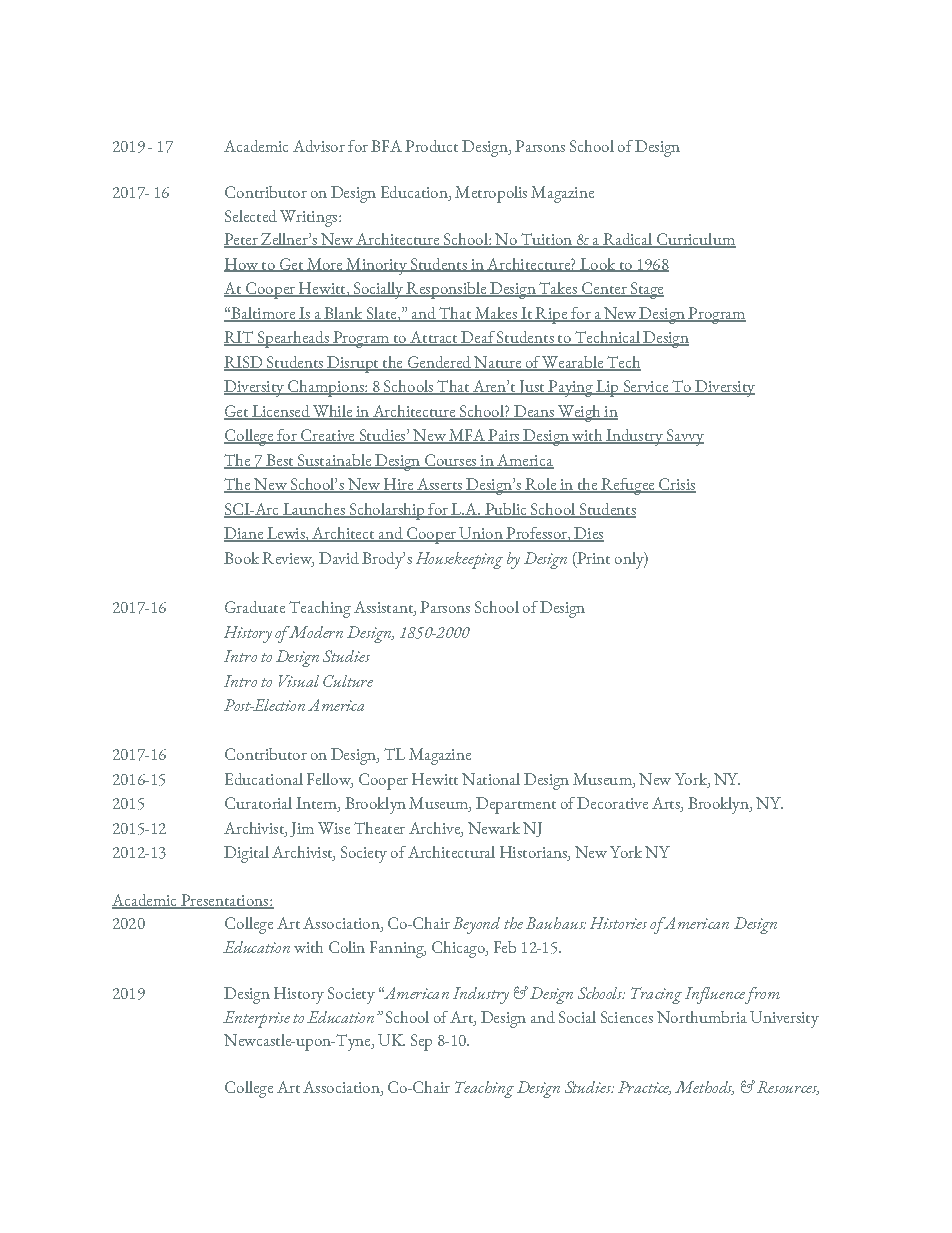  I want to click on National, so click(491, 779).
